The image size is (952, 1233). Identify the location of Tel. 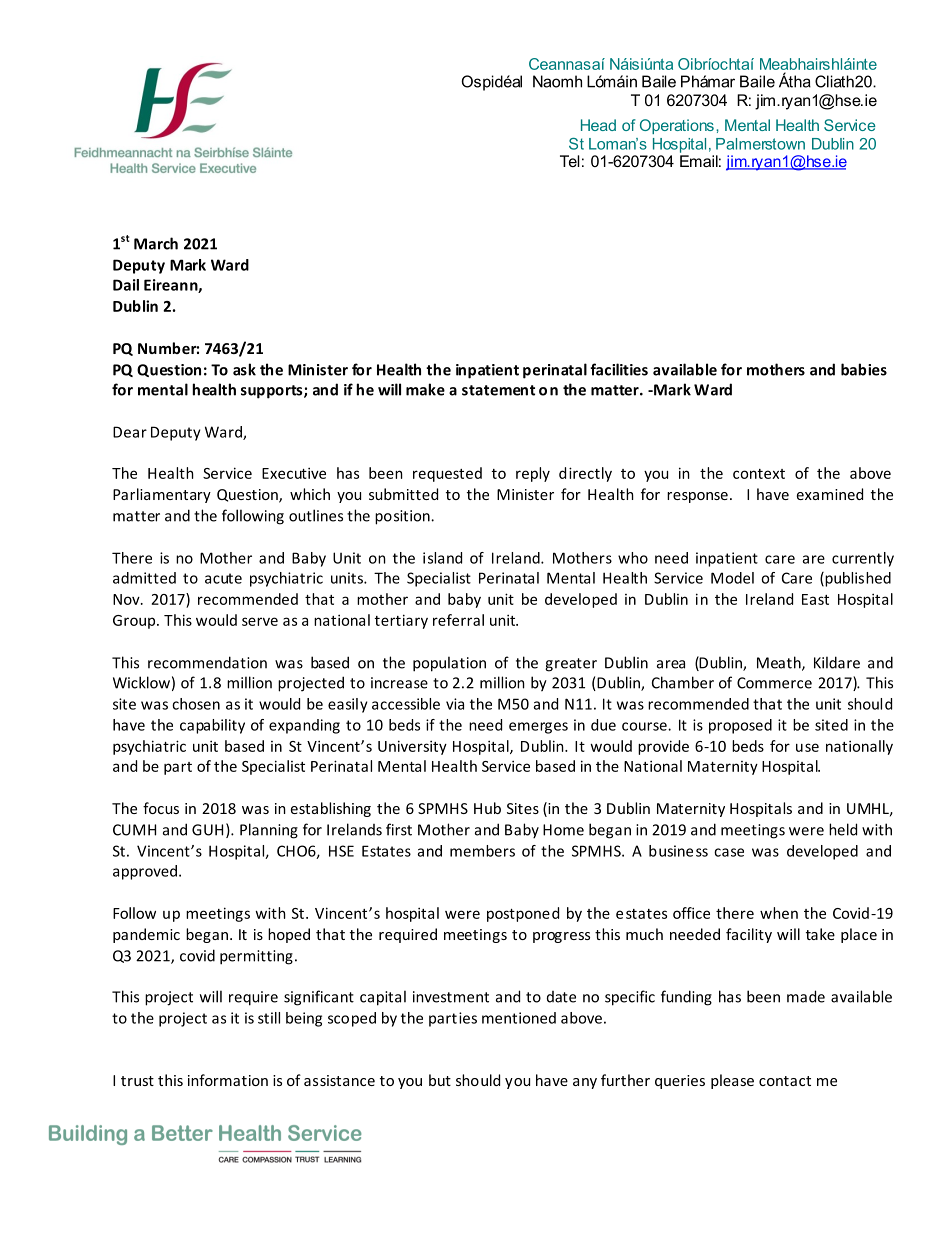
(570, 161).
